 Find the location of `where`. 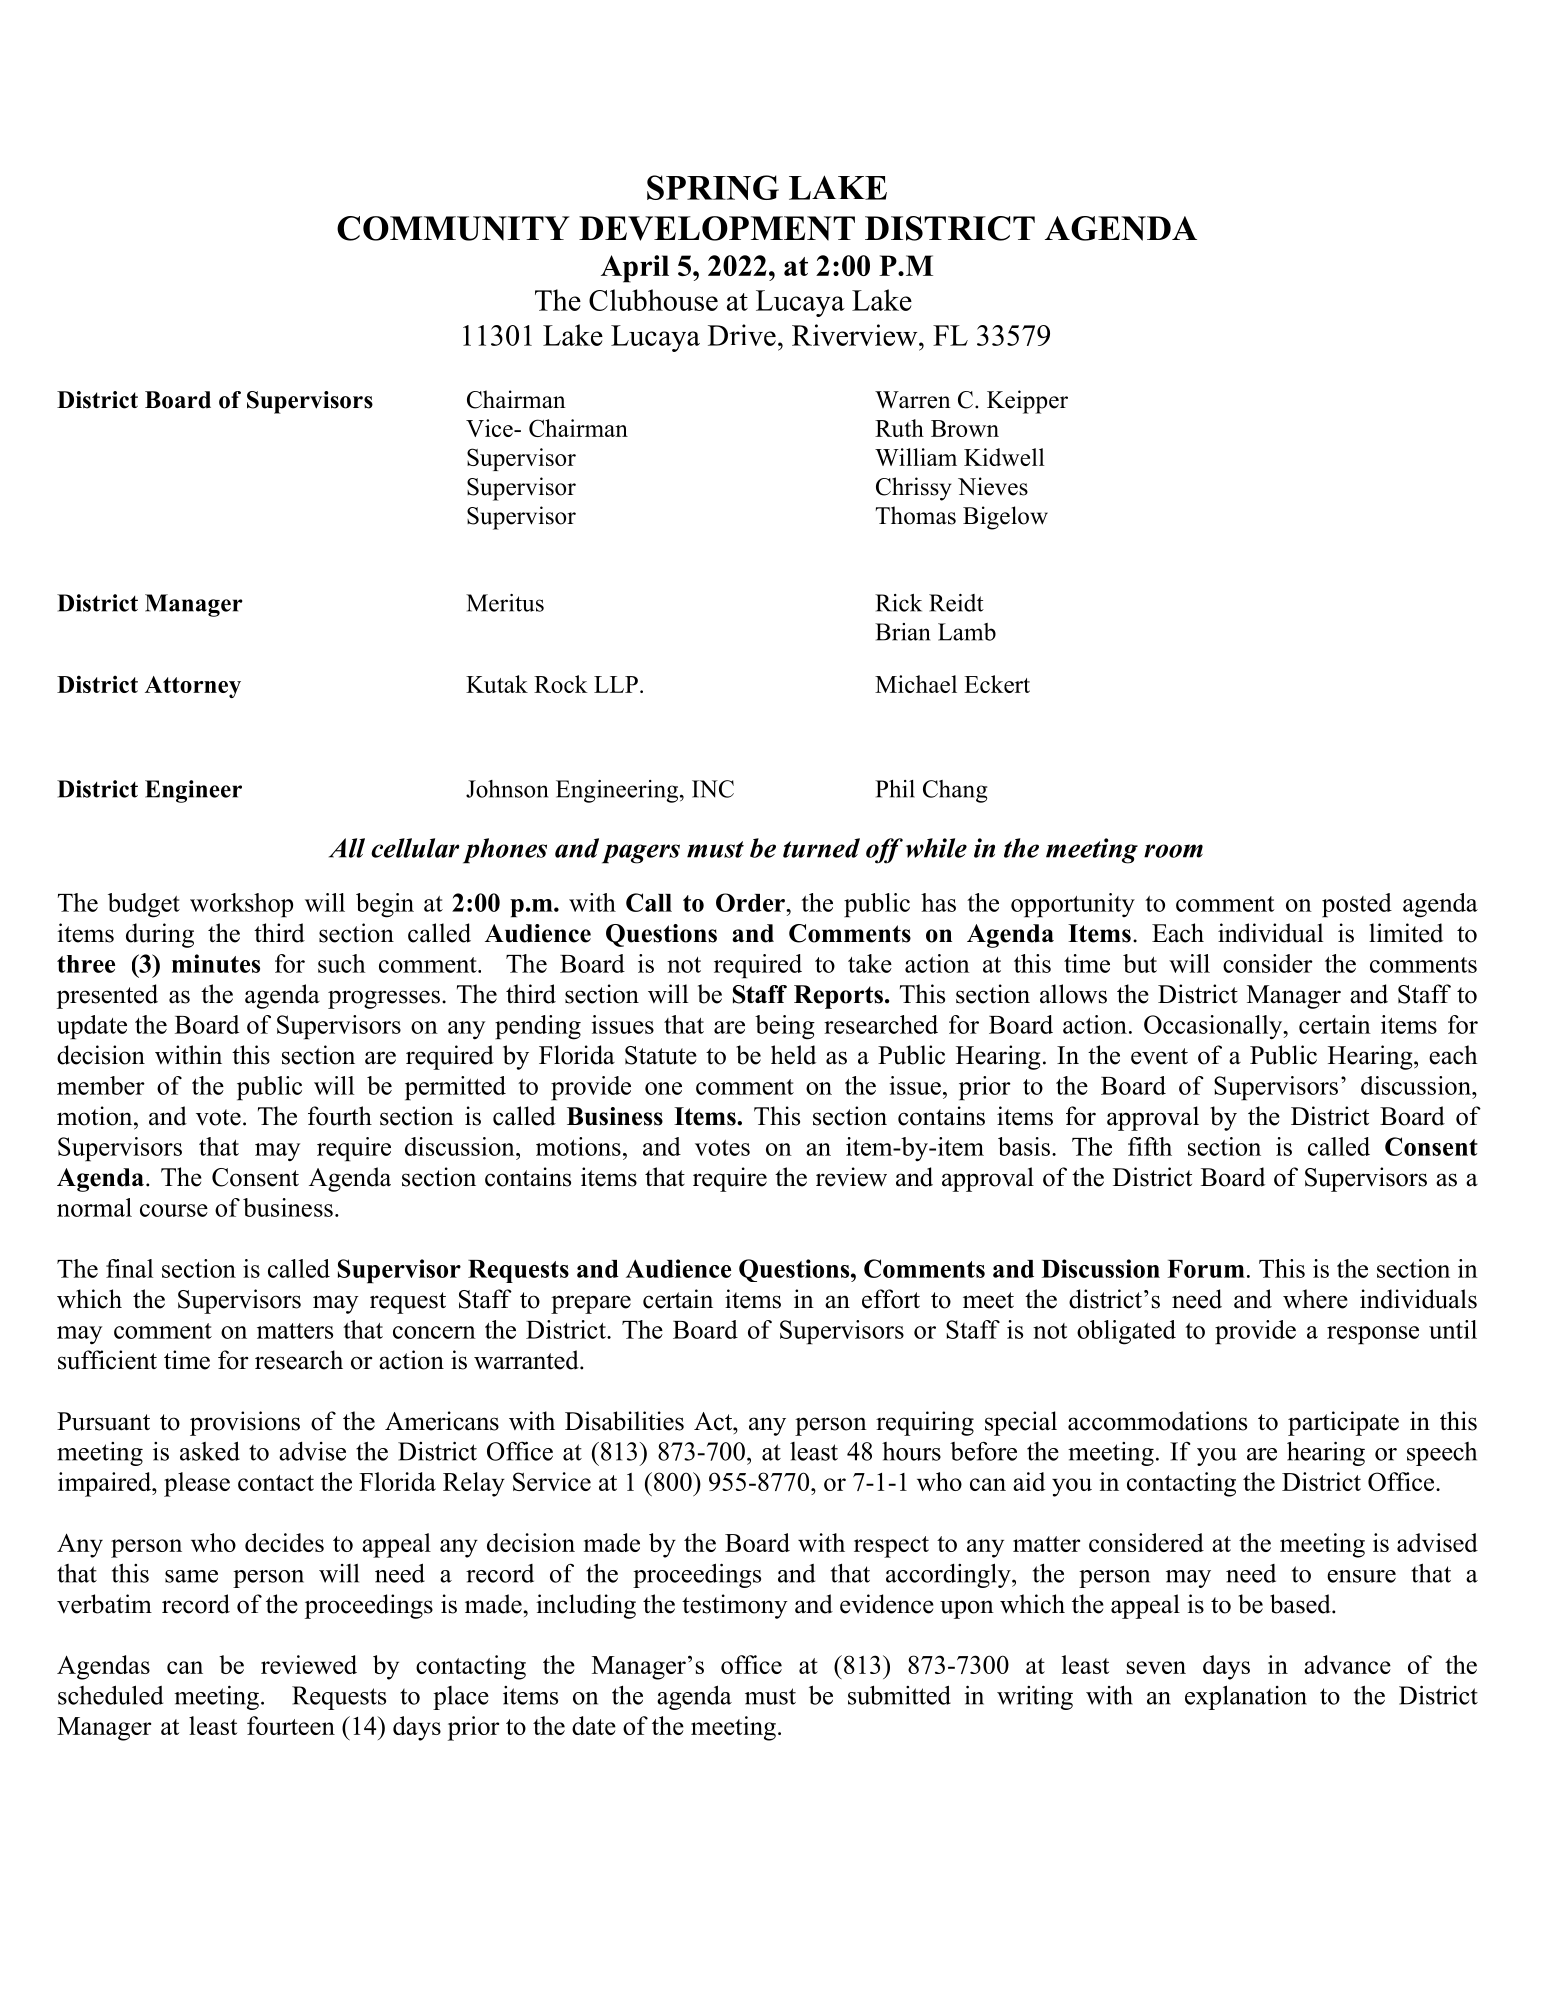

where is located at coordinates (1315, 1299).
